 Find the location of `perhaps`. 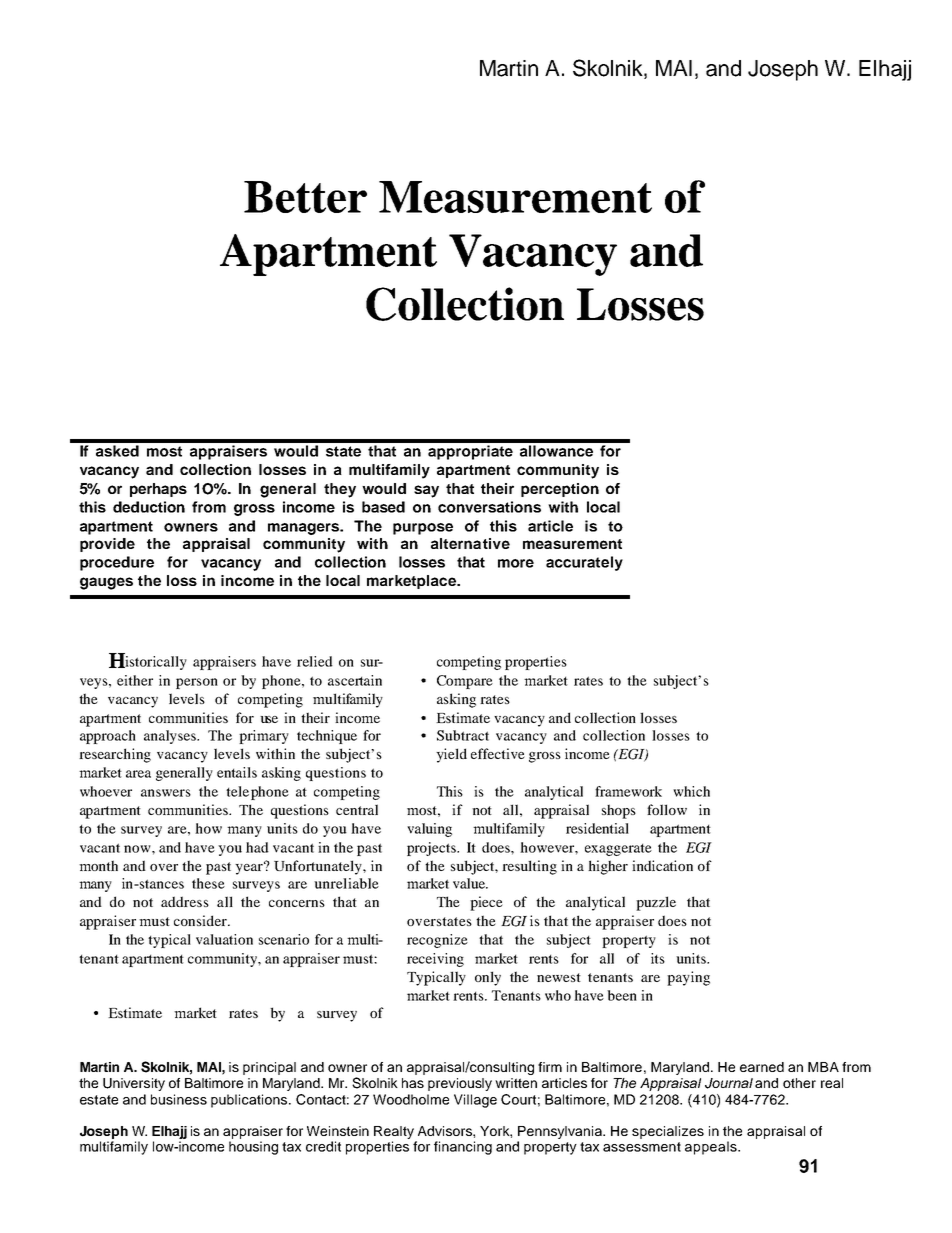

perhaps is located at coordinates (158, 490).
